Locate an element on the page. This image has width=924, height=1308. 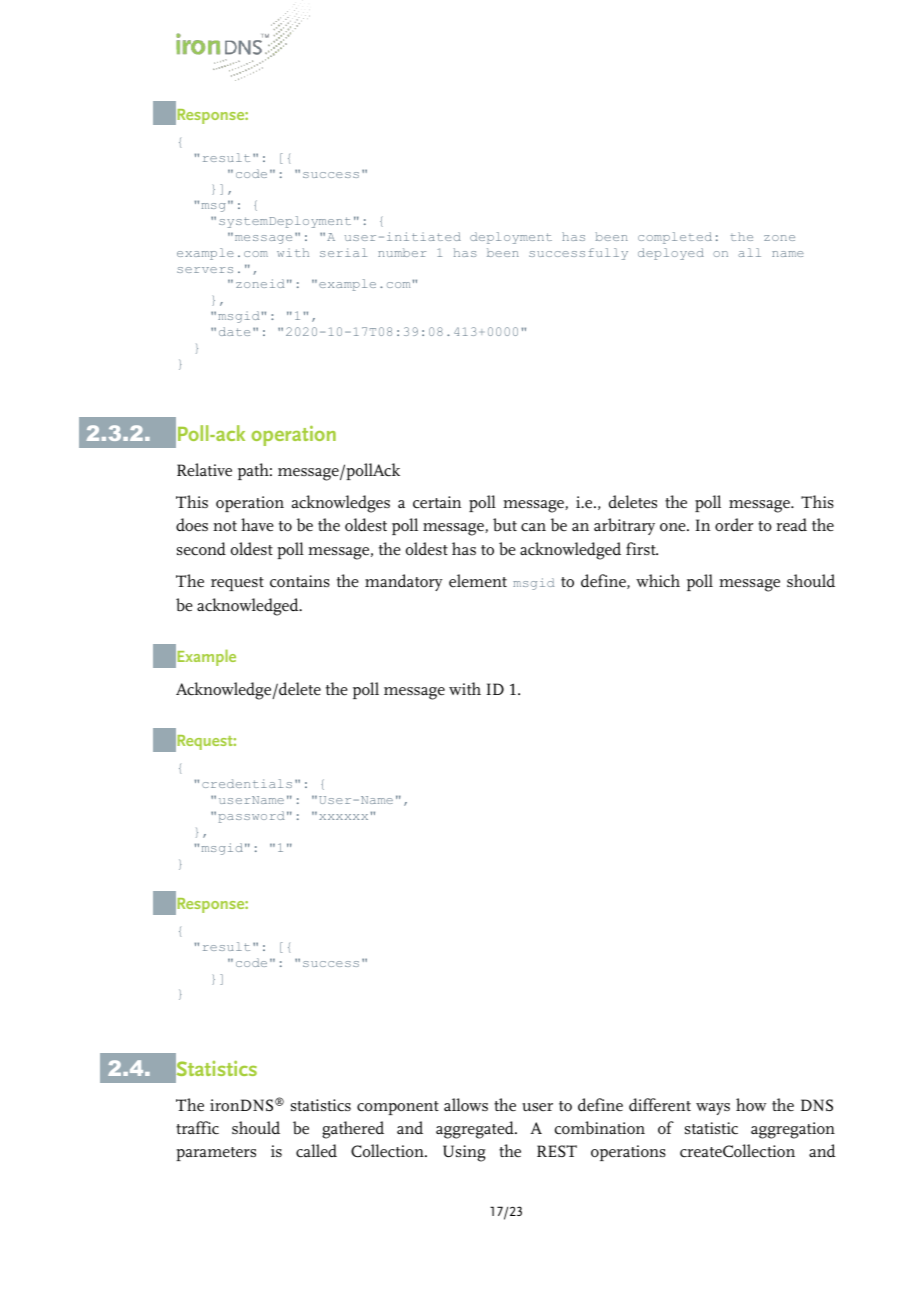
aggregated is located at coordinates (476, 1130).
